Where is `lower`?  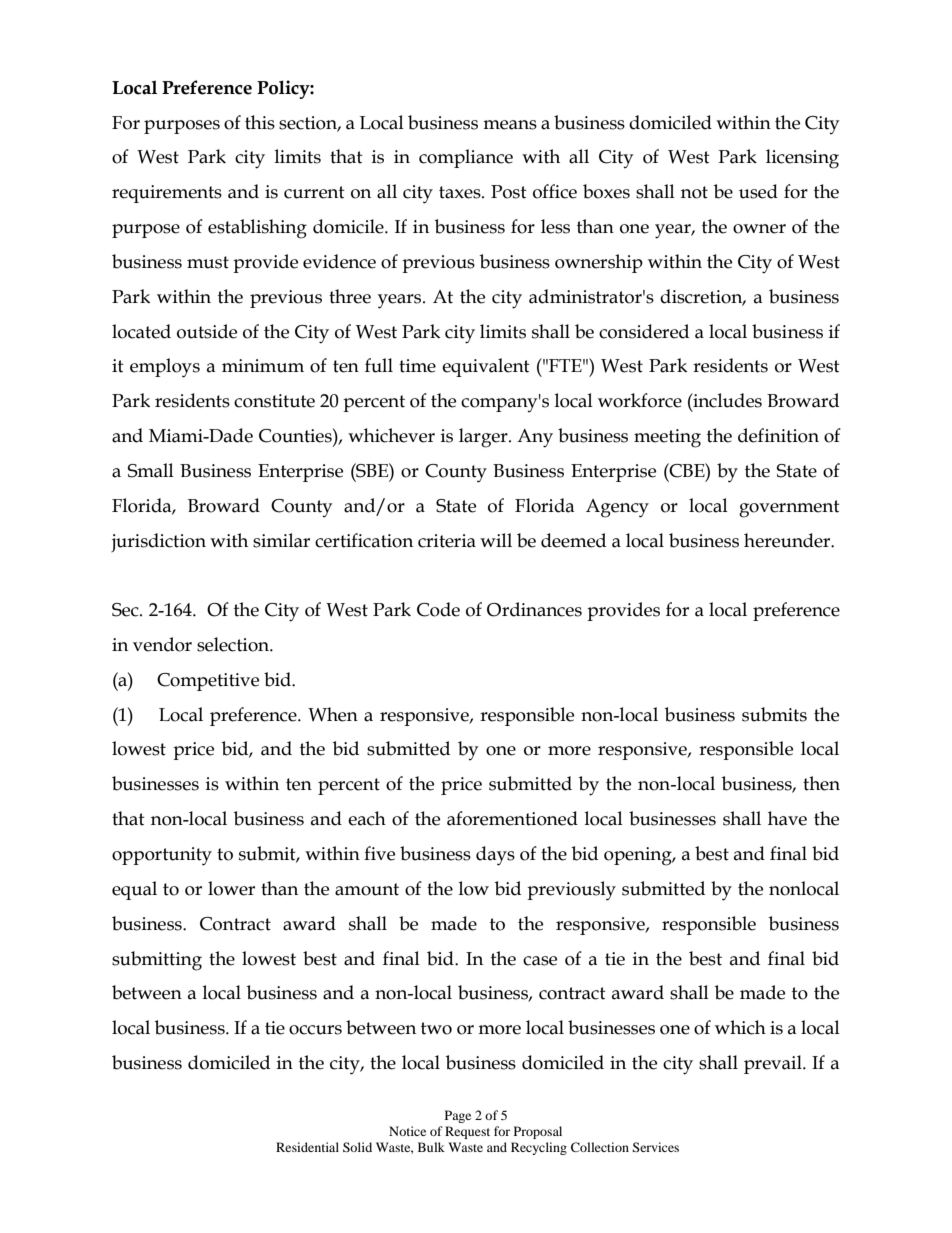 lower is located at coordinates (231, 888).
